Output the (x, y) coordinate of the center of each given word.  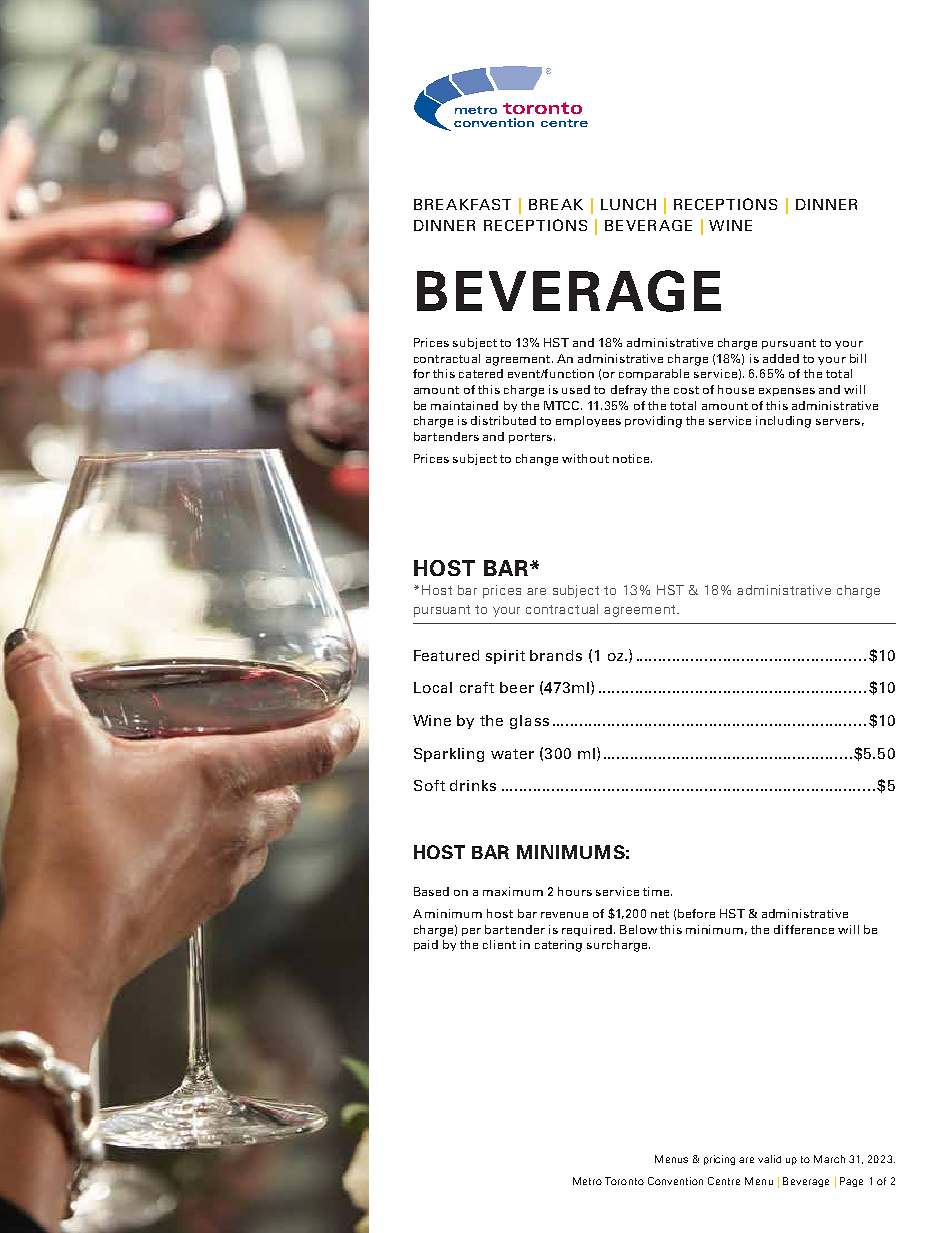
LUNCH (628, 204)
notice (632, 458)
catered (481, 373)
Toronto (624, 1181)
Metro (587, 1181)
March (829, 1159)
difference (804, 929)
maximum (513, 891)
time (657, 891)
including (783, 422)
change (537, 460)
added (781, 358)
